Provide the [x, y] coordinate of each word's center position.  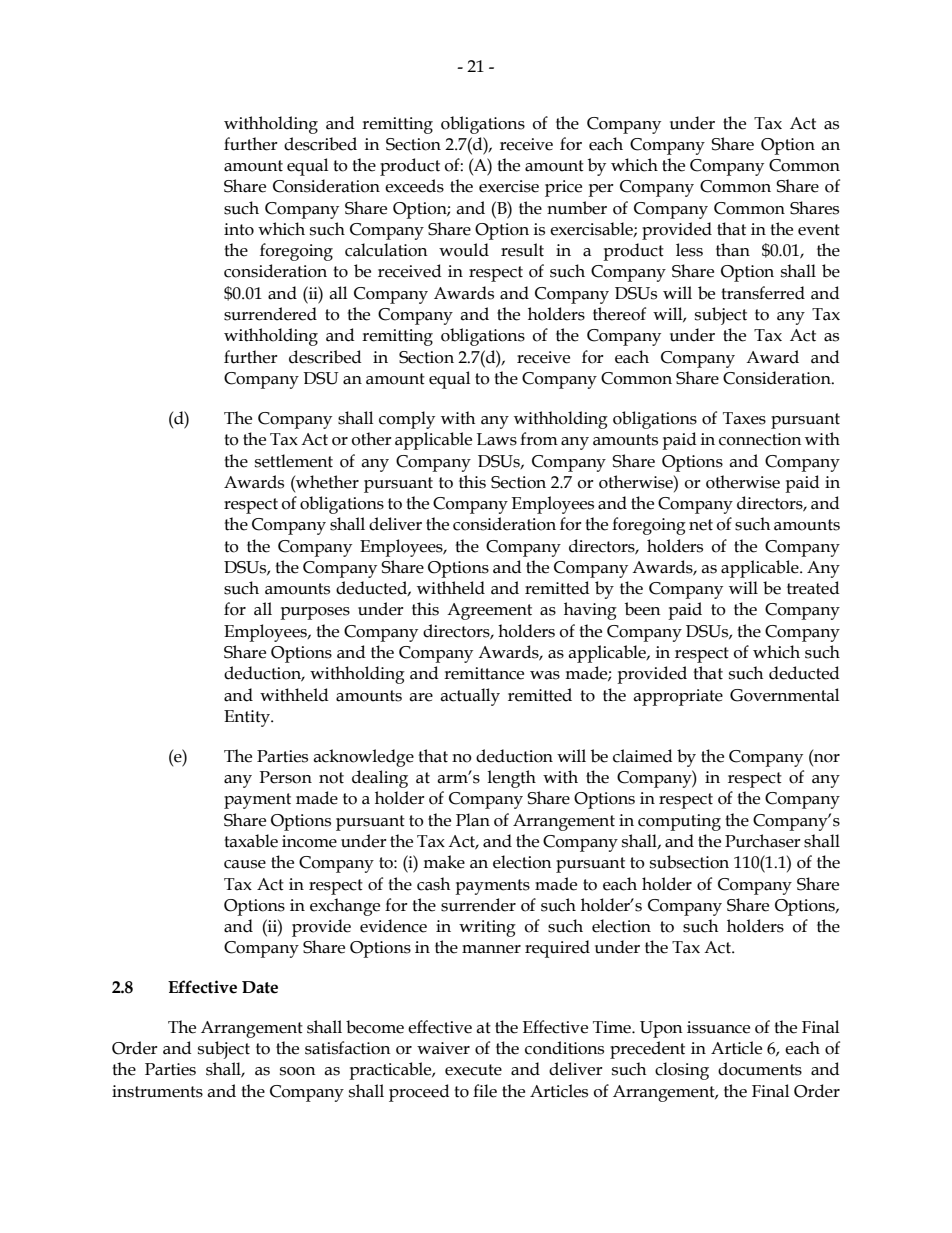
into [239, 229]
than [733, 250]
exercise [509, 186]
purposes [315, 613]
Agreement [489, 611]
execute [473, 1070]
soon [298, 1071]
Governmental [784, 695]
